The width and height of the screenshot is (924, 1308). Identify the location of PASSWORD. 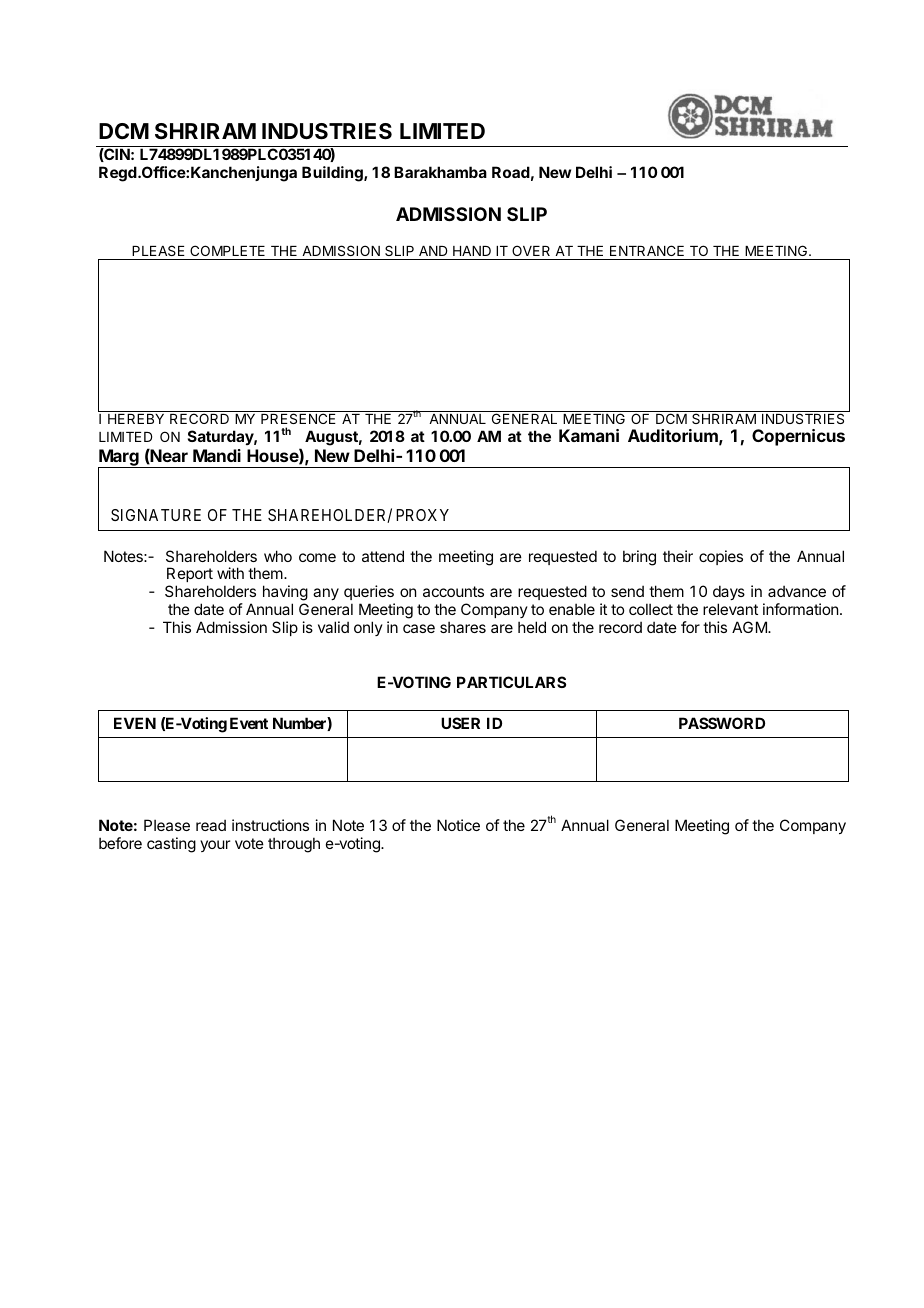
(722, 723).
